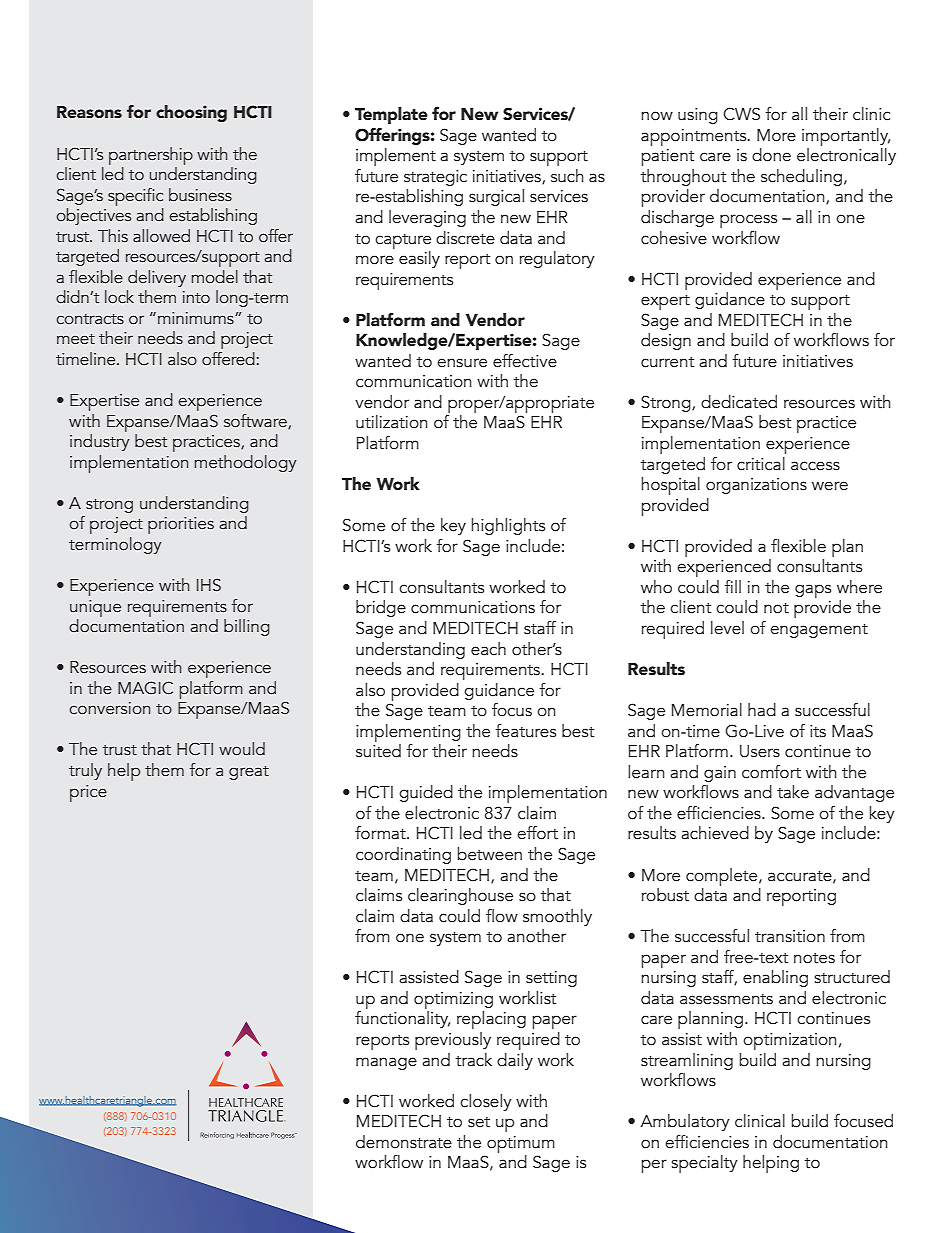 The width and height of the document is (952, 1233). What do you see at coordinates (435, 178) in the document?
I see `strategic` at bounding box center [435, 178].
